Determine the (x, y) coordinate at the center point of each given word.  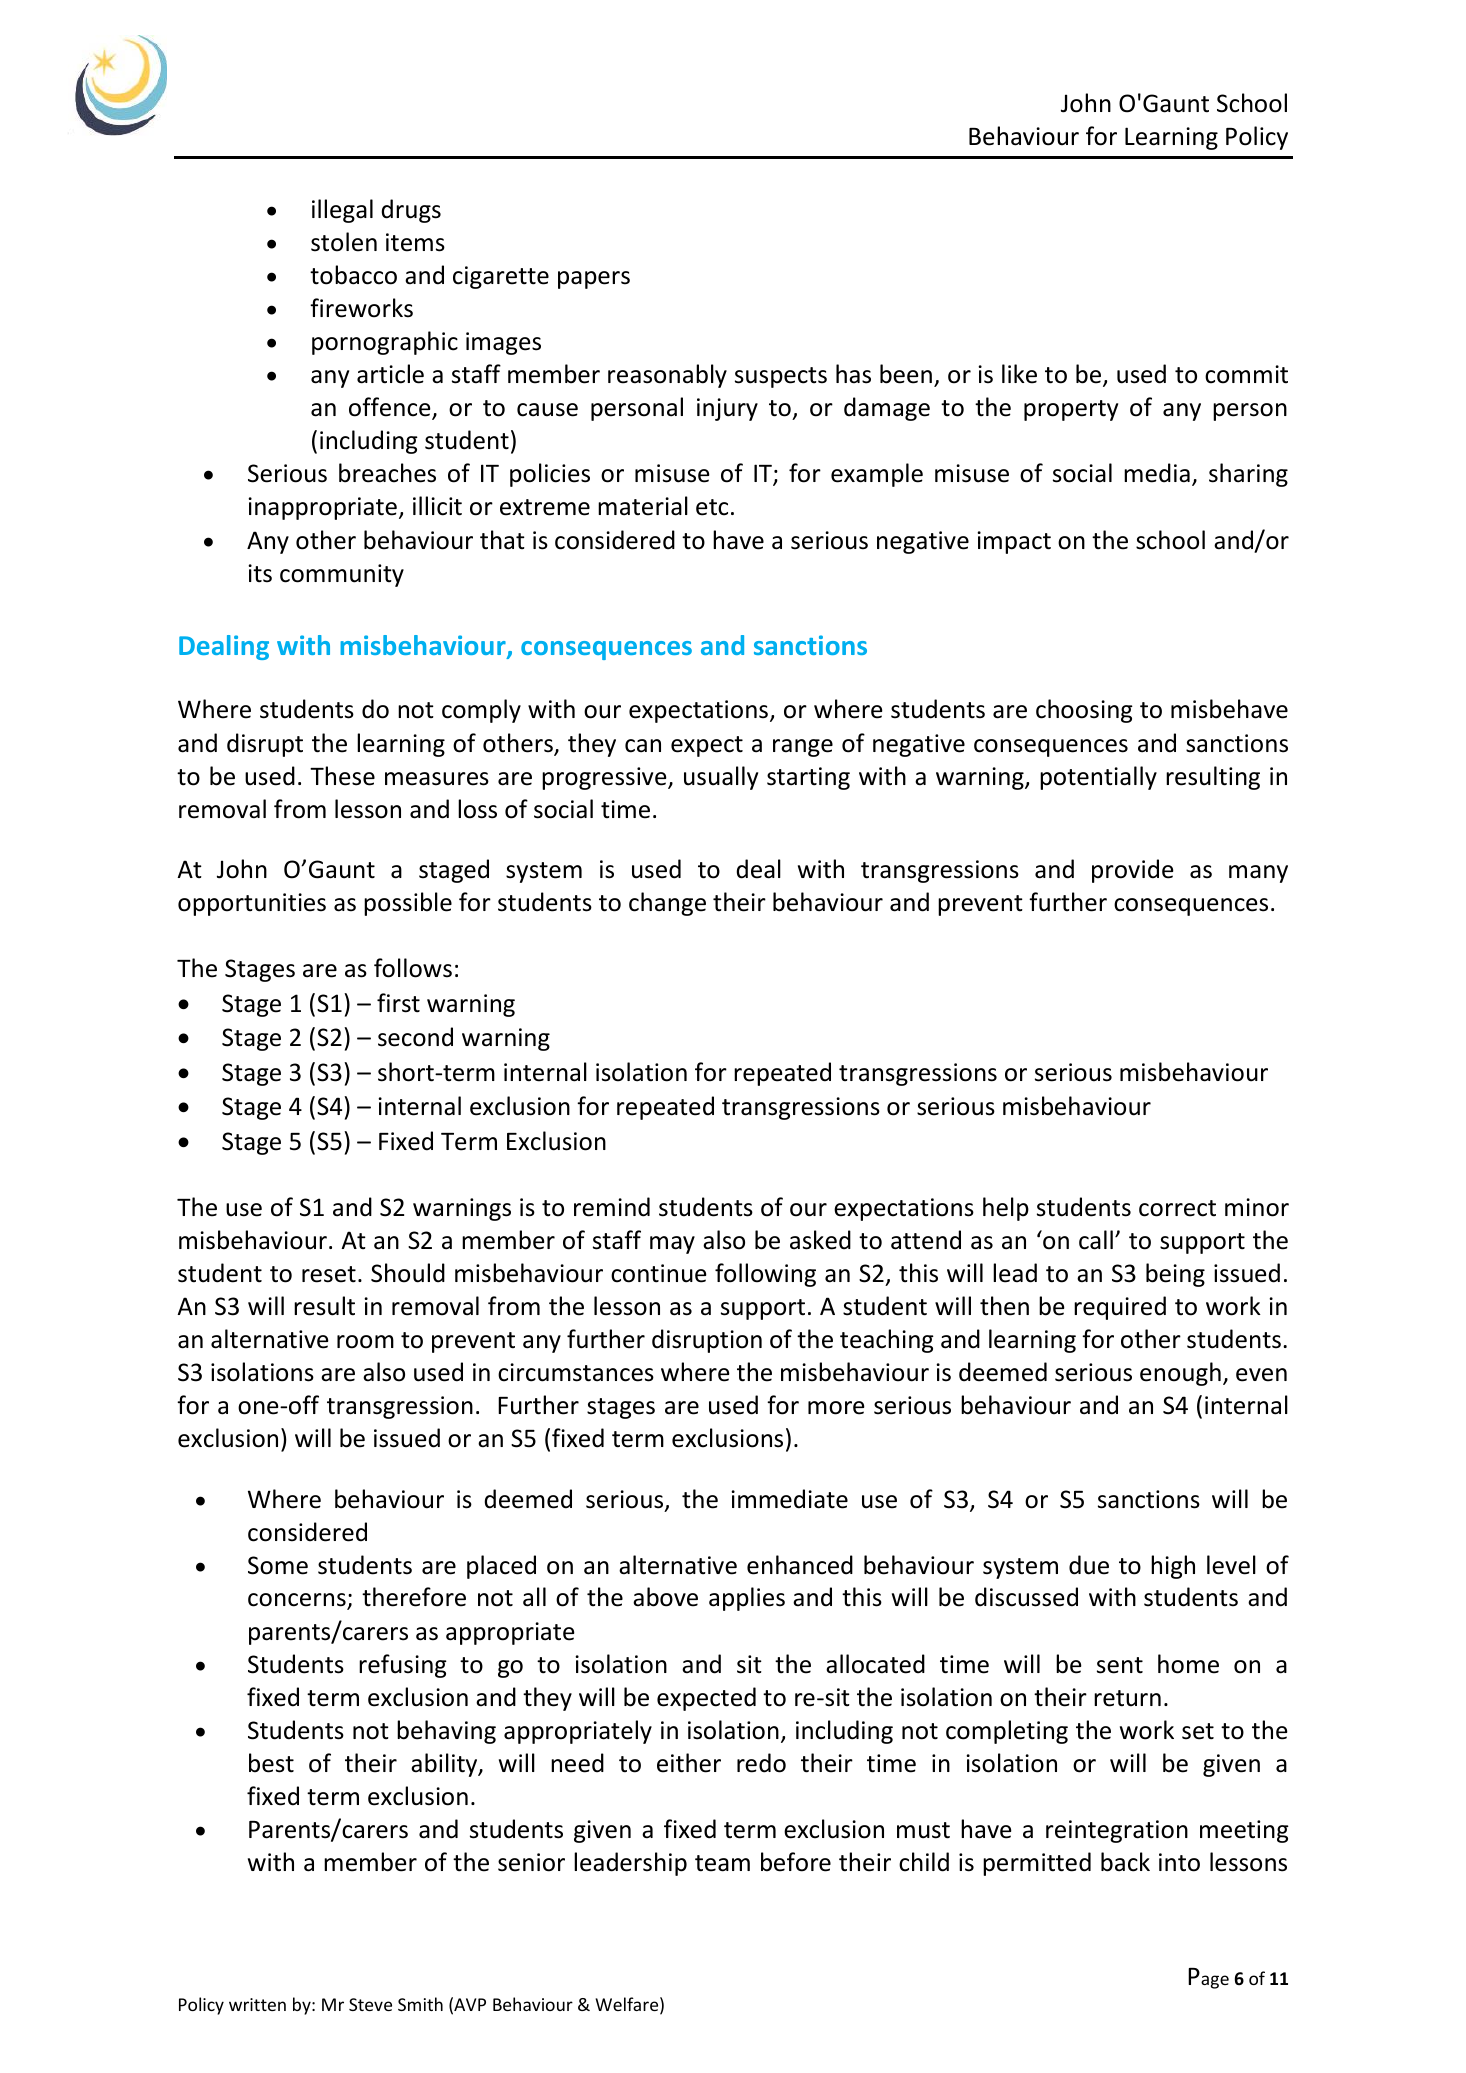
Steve (370, 2004)
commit (1246, 374)
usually (721, 778)
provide (1133, 871)
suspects (781, 377)
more (836, 1408)
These (342, 776)
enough (1180, 1374)
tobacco (353, 275)
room (365, 1342)
